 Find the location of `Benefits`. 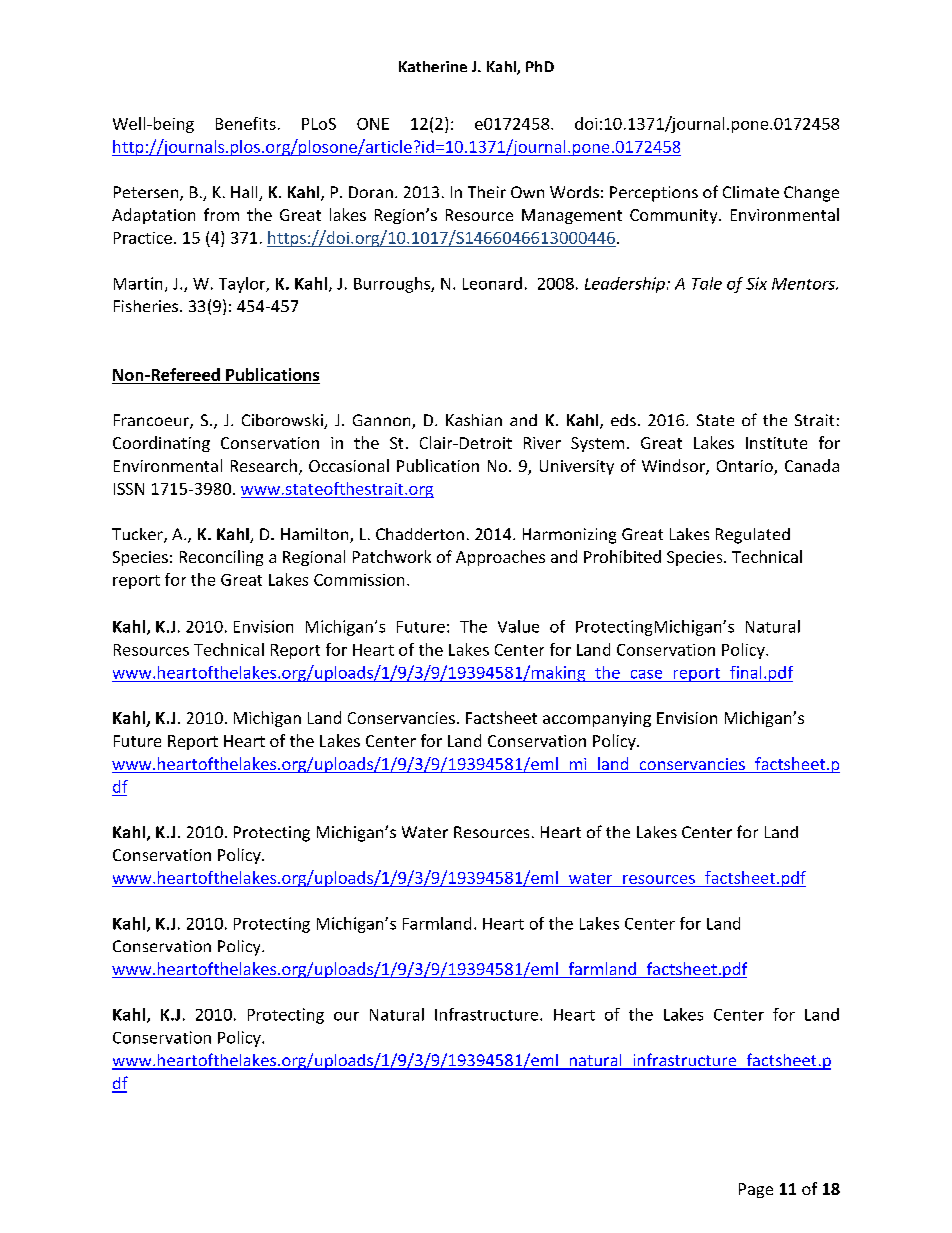

Benefits is located at coordinates (246, 123).
